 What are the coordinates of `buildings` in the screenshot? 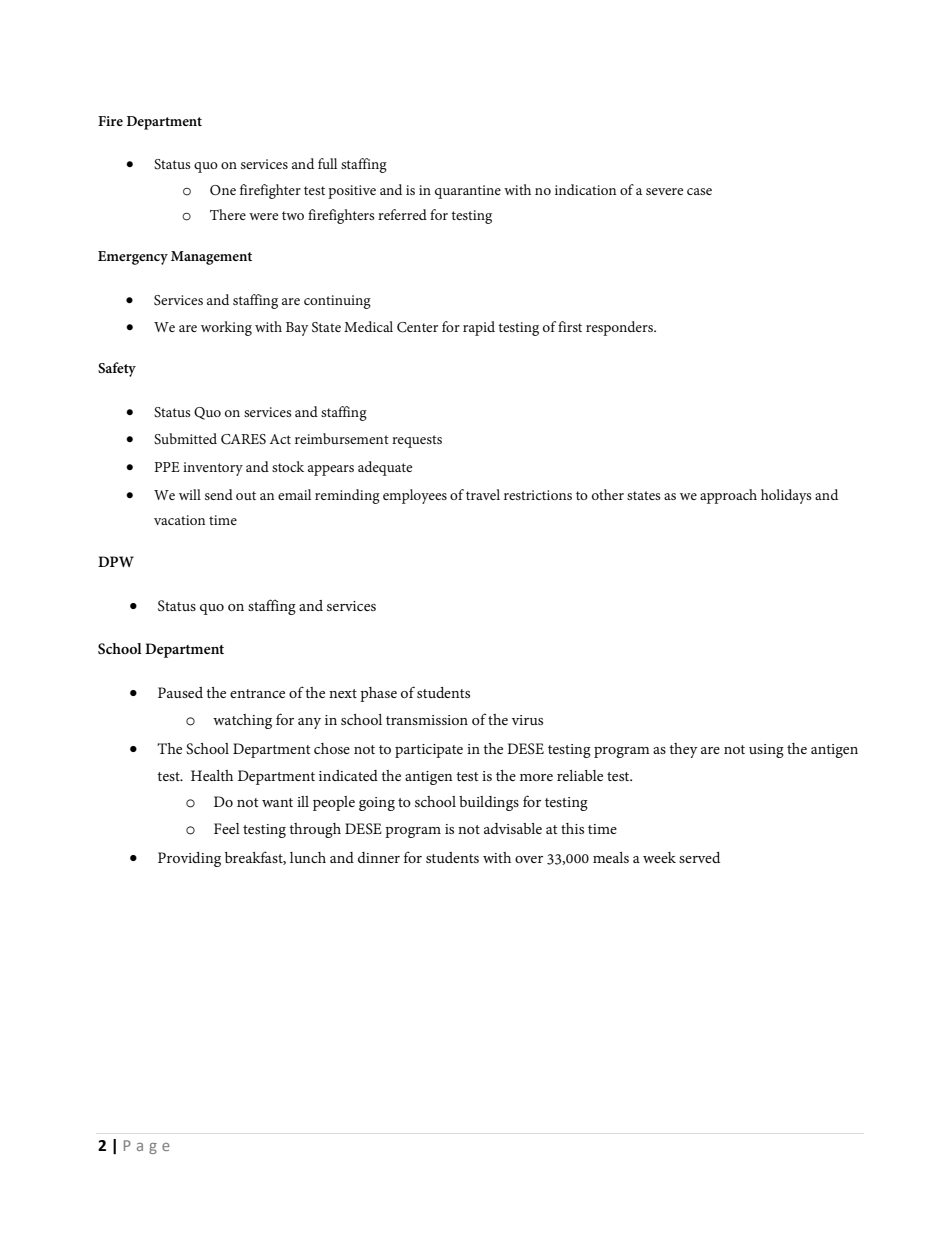 It's located at (489, 803).
